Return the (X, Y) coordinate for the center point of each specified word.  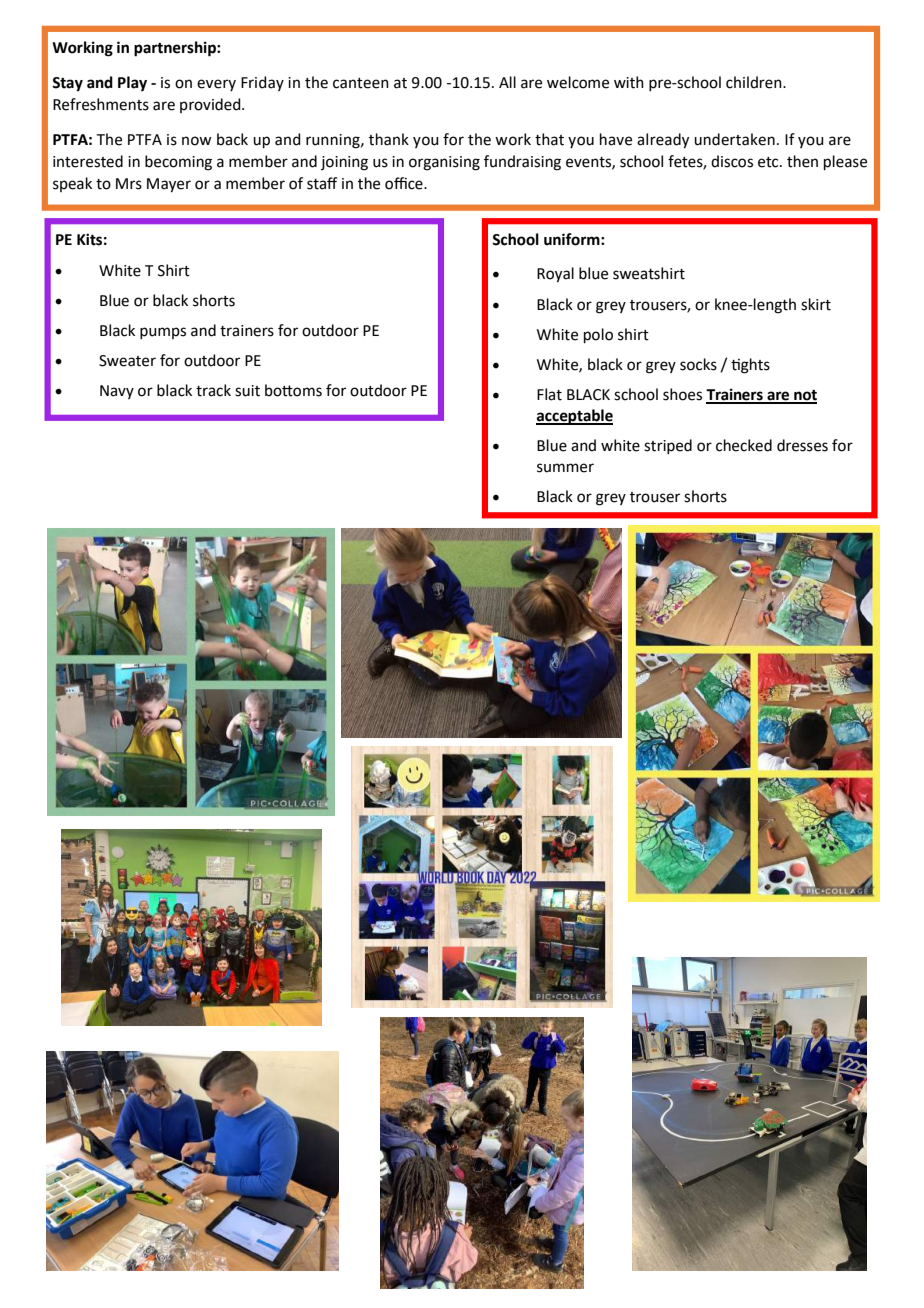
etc (769, 162)
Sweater (127, 361)
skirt (816, 304)
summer (565, 468)
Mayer (169, 185)
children (755, 82)
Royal (555, 275)
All (507, 82)
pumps (163, 333)
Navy (117, 392)
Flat (549, 394)
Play (132, 84)
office (405, 183)
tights (750, 366)
